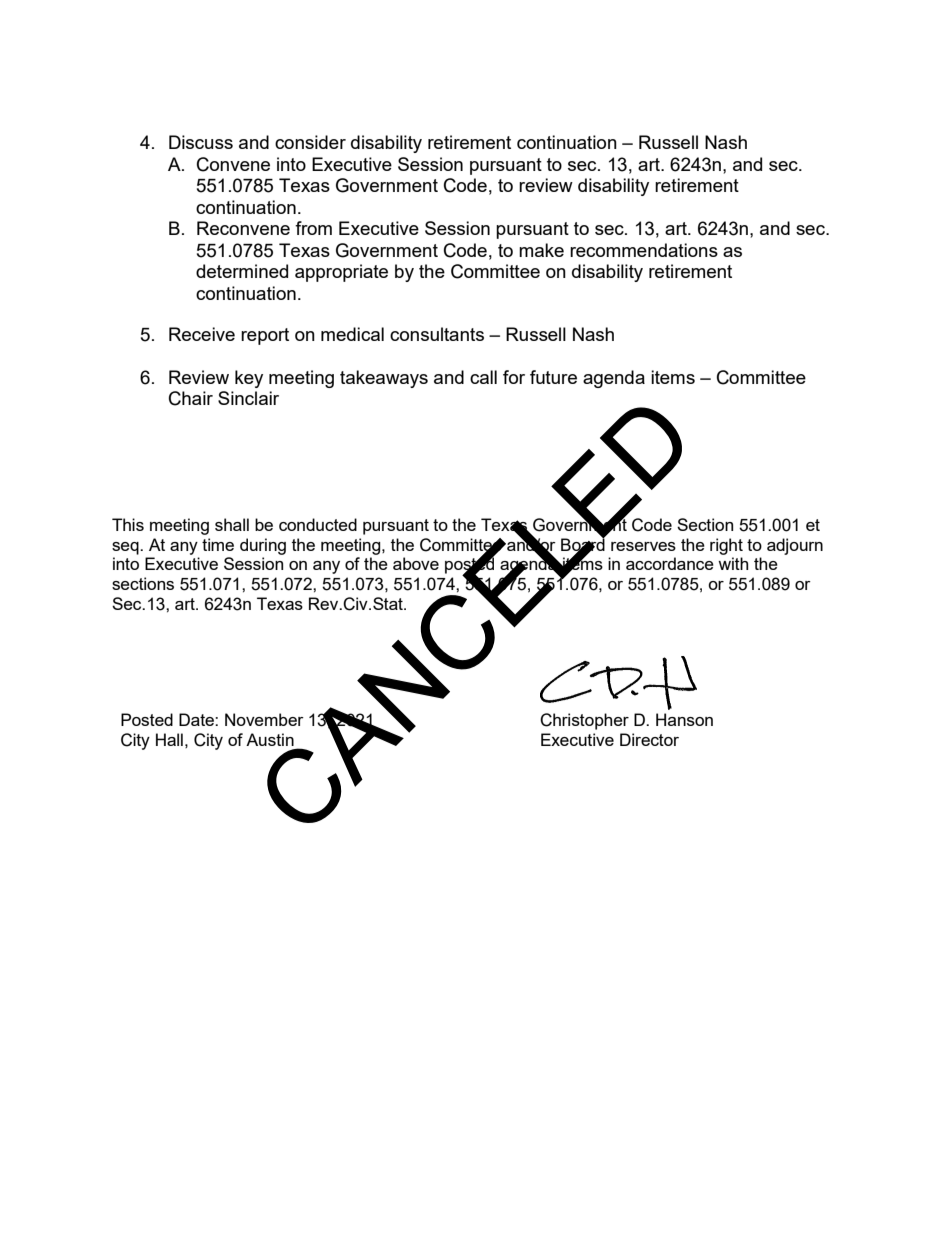 This page has height=1233, width=952. What do you see at coordinates (201, 142) in the page?
I see `Discuss` at bounding box center [201, 142].
